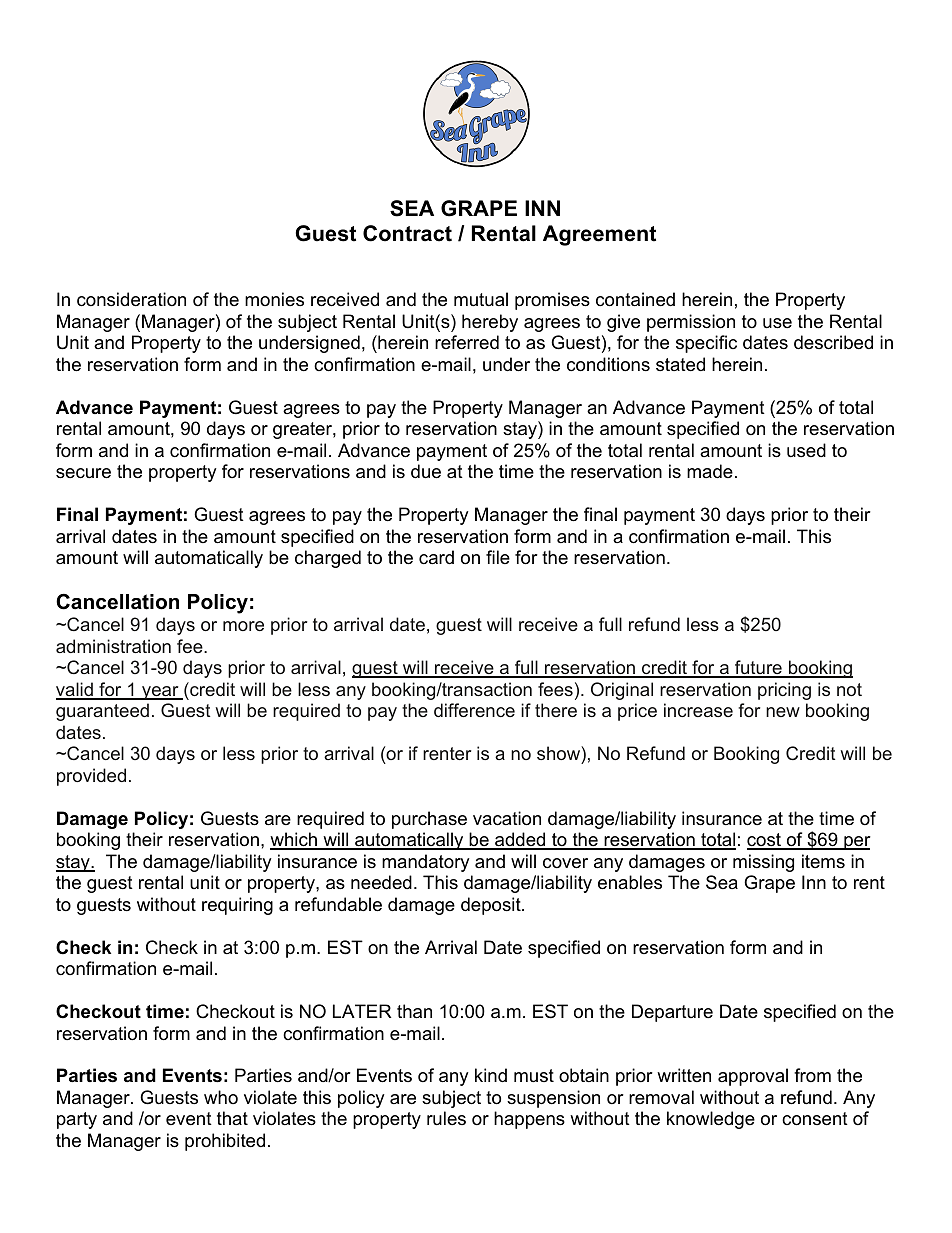 The image size is (952, 1233). I want to click on missing, so click(763, 863).
